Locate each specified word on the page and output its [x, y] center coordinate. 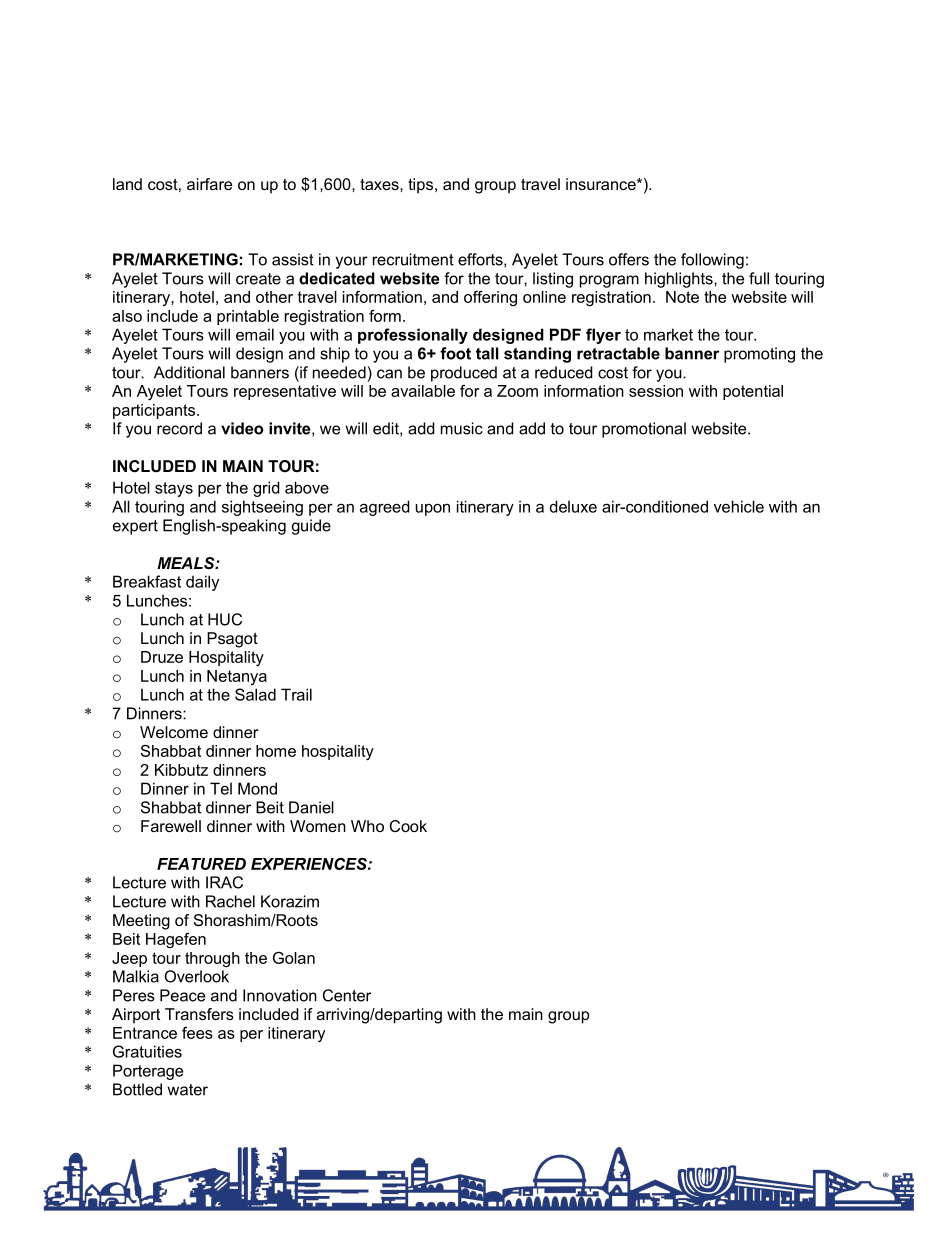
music [462, 428]
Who [367, 826]
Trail [296, 694]
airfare [209, 184]
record [179, 428]
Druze [162, 657]
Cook [408, 826]
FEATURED [201, 864]
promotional [644, 430]
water [187, 1090]
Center [347, 995]
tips [422, 186]
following [712, 261]
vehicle [739, 506]
